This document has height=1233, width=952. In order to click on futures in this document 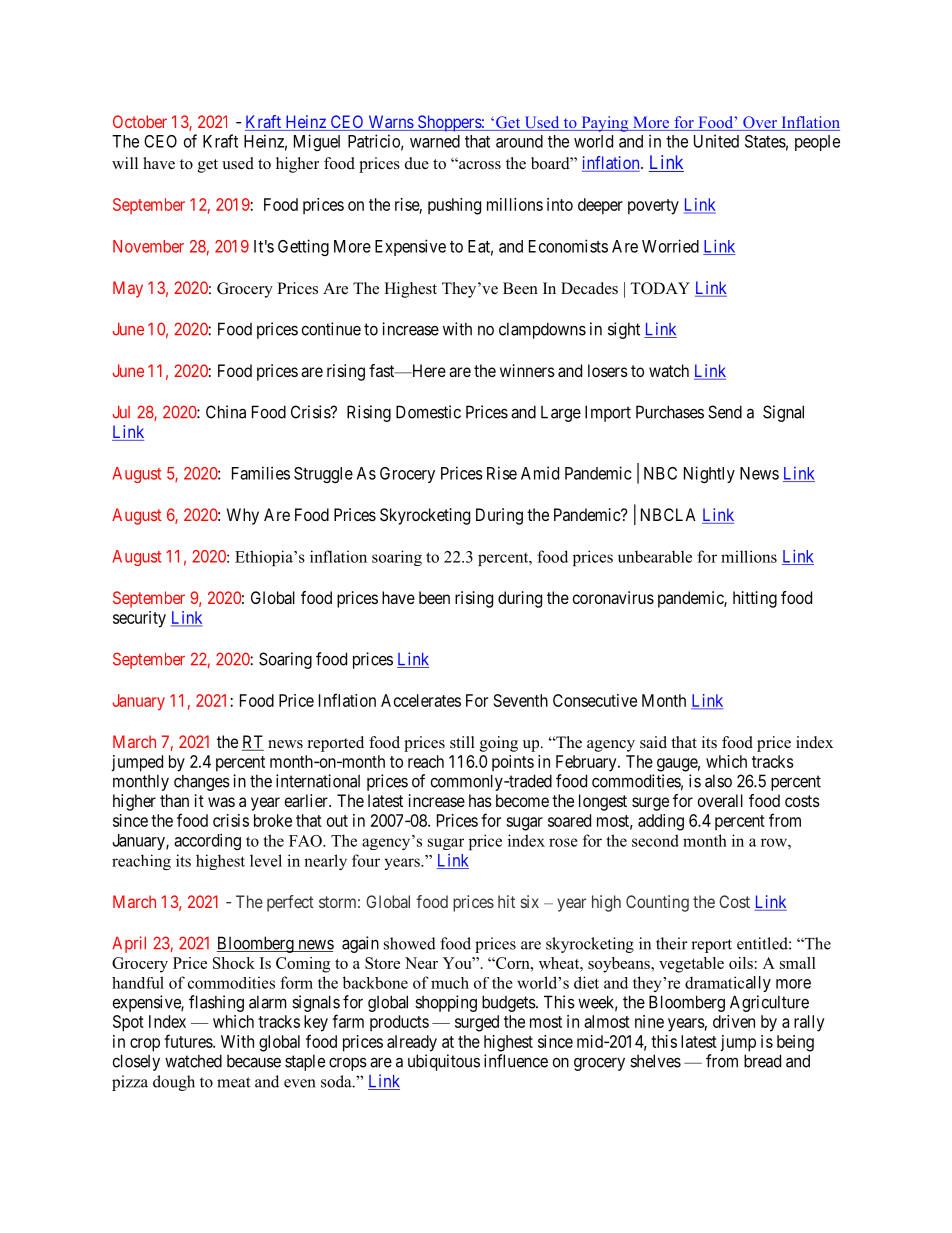, I will do `click(189, 1041)`.
